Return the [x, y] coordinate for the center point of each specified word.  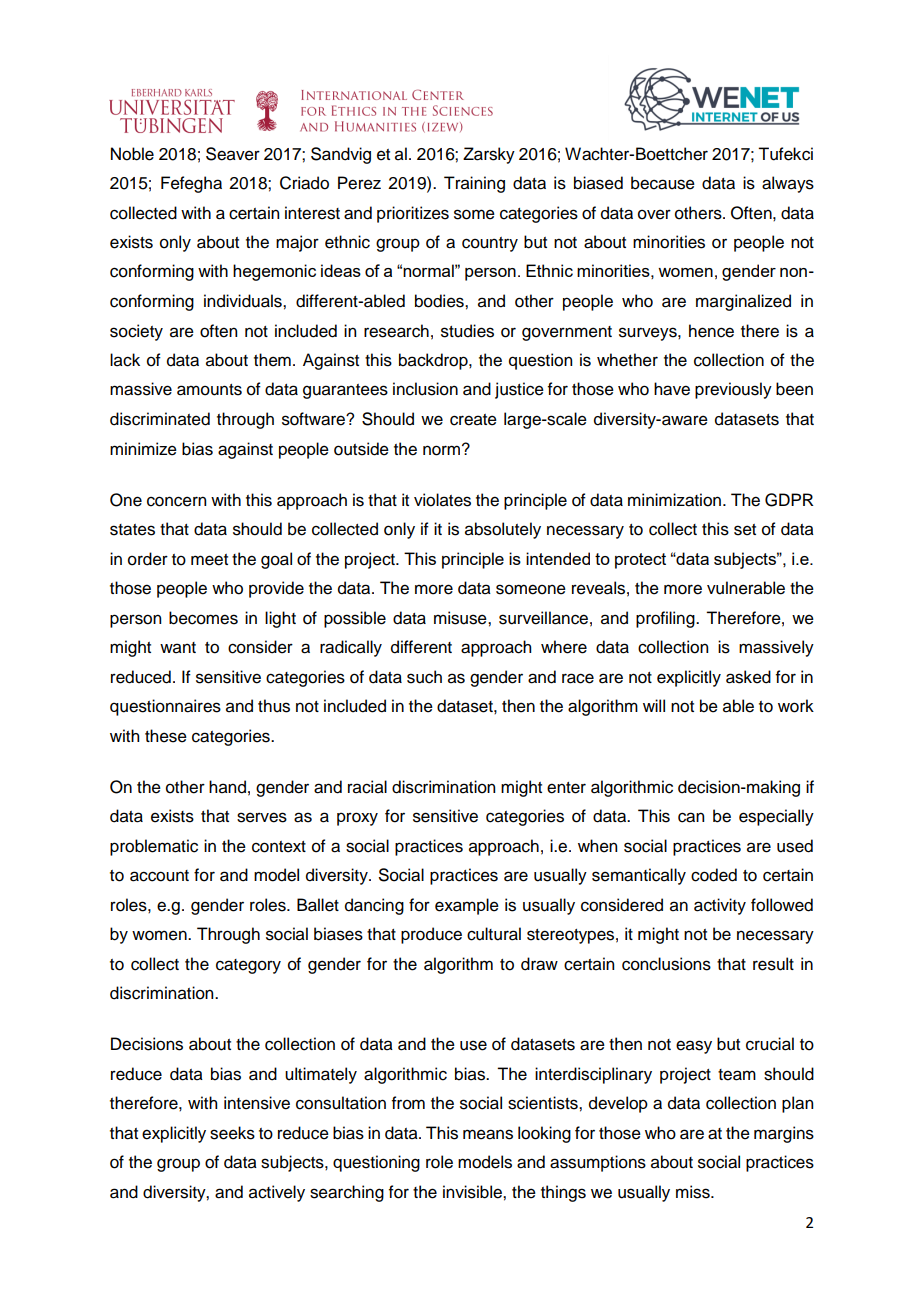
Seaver [233, 154]
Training [474, 184]
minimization [674, 500]
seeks [232, 1133]
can [691, 817]
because [663, 183]
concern [176, 501]
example [467, 906]
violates [442, 500]
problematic [154, 847]
